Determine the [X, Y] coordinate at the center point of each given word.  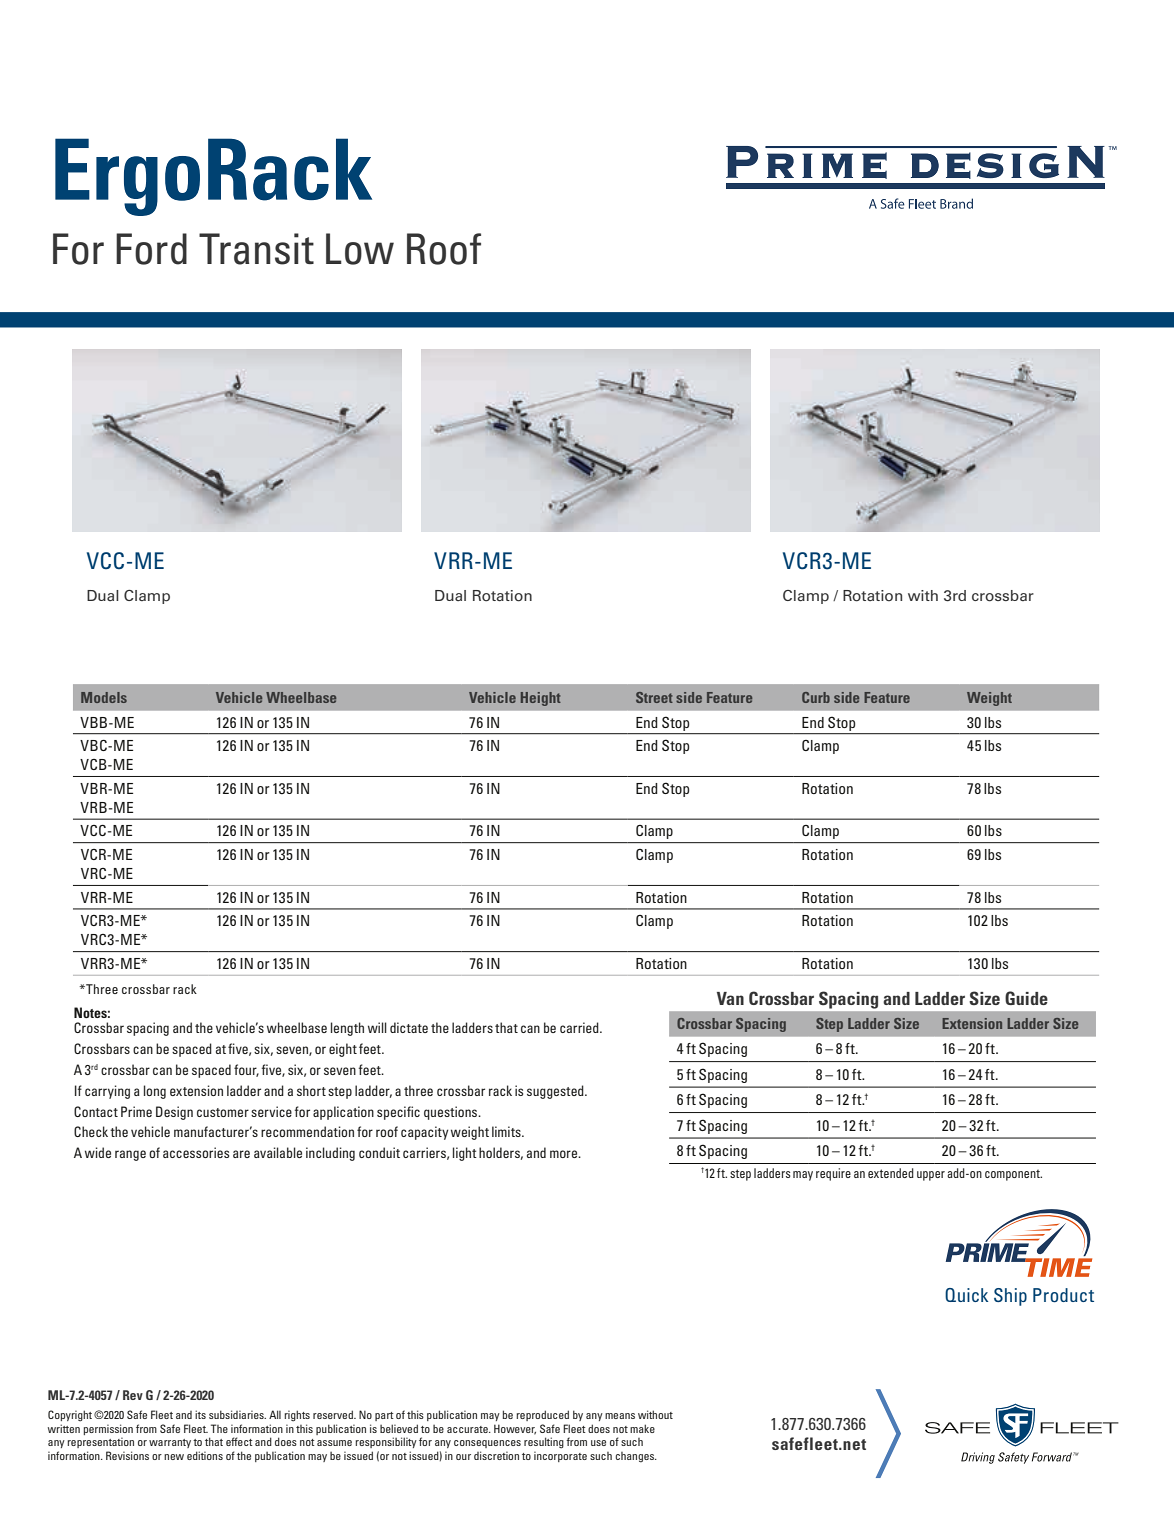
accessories [196, 1152]
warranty [170, 1443]
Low [360, 249]
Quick [966, 1295]
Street [654, 697]
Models [104, 697]
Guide [1026, 998]
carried [580, 1027]
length [347, 1029]
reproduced [542, 1415]
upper [931, 1176]
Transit [256, 249]
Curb [816, 697]
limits [507, 1131]
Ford [151, 249]
